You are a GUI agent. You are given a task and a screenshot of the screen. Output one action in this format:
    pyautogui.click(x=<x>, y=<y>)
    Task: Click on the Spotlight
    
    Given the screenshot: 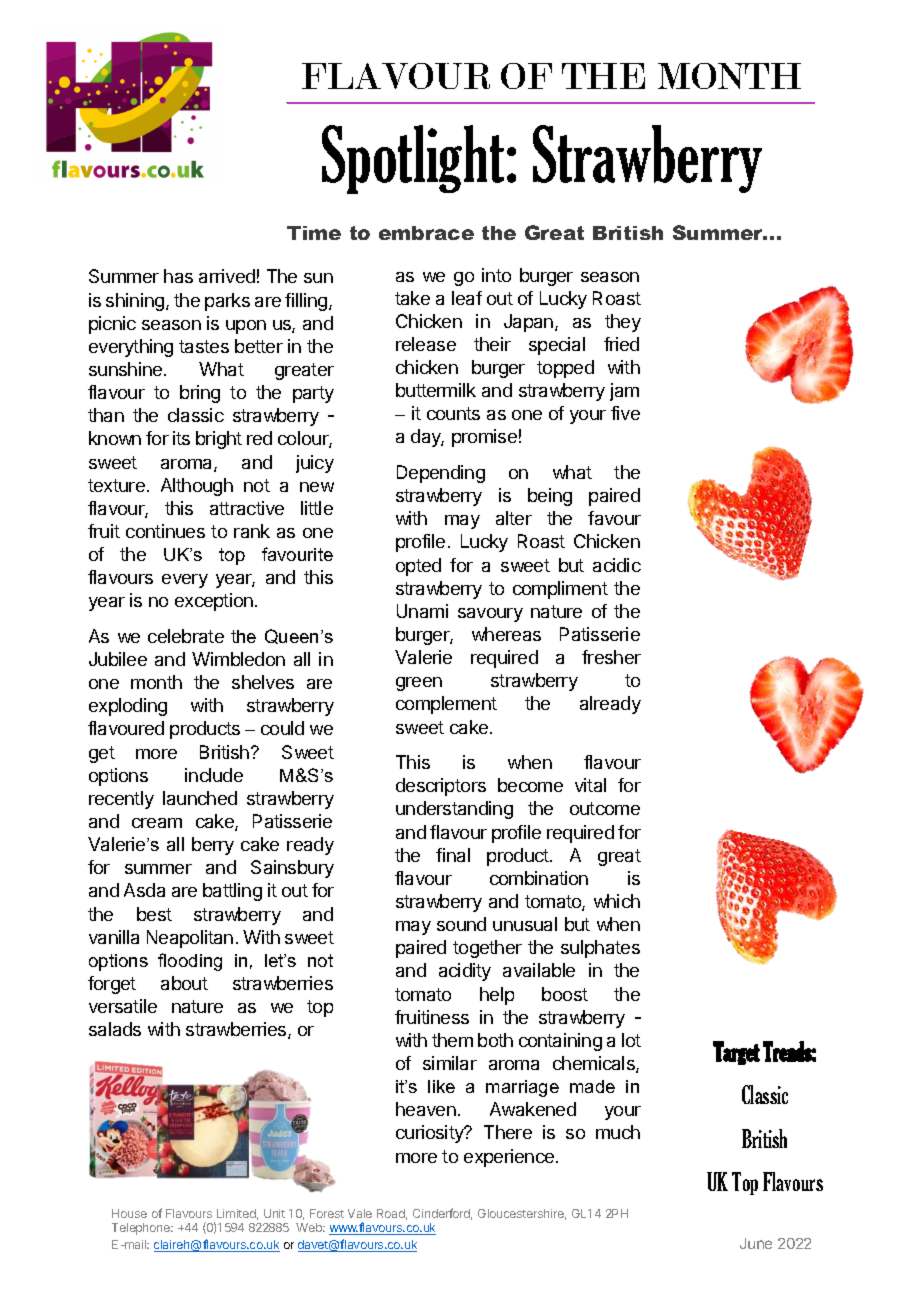 What is the action you would take?
    pyautogui.click(x=413, y=159)
